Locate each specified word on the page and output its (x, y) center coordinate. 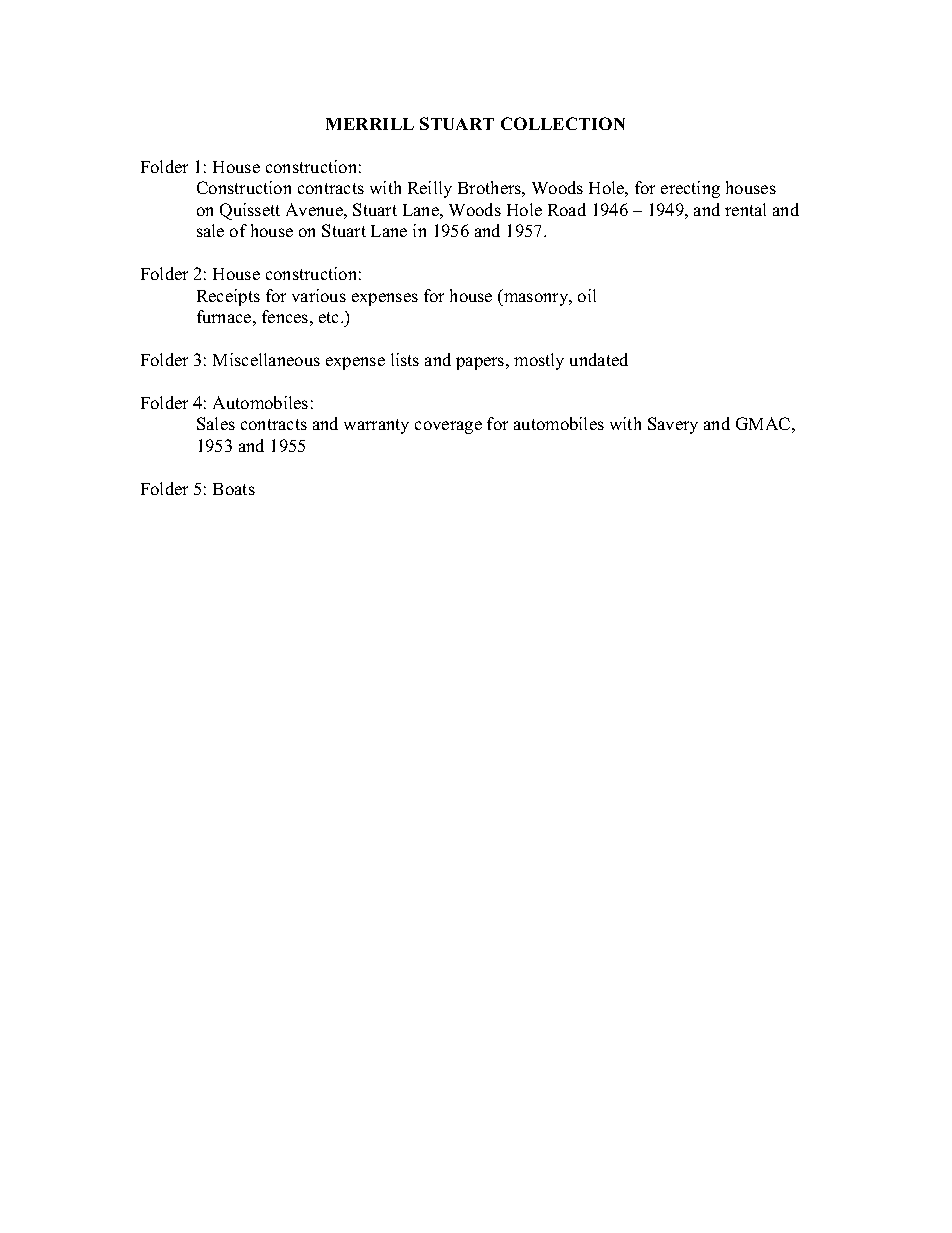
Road (567, 209)
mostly (539, 361)
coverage (448, 427)
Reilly (430, 189)
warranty (376, 426)
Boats (234, 489)
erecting (690, 189)
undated (599, 359)
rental (745, 209)
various (319, 295)
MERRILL (370, 124)
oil (587, 295)
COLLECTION (563, 123)
